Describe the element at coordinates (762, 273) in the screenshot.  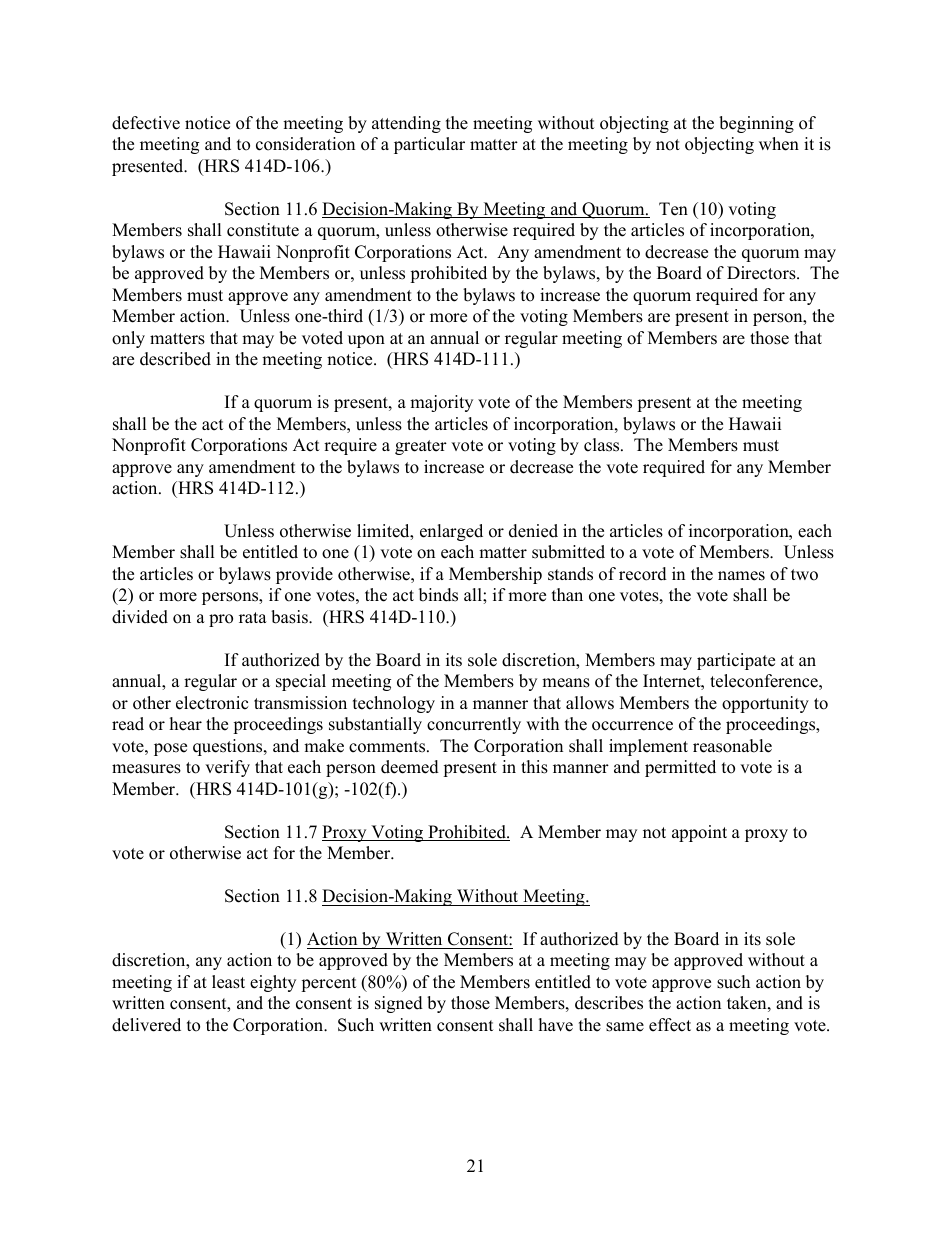
I see `Directors` at that location.
